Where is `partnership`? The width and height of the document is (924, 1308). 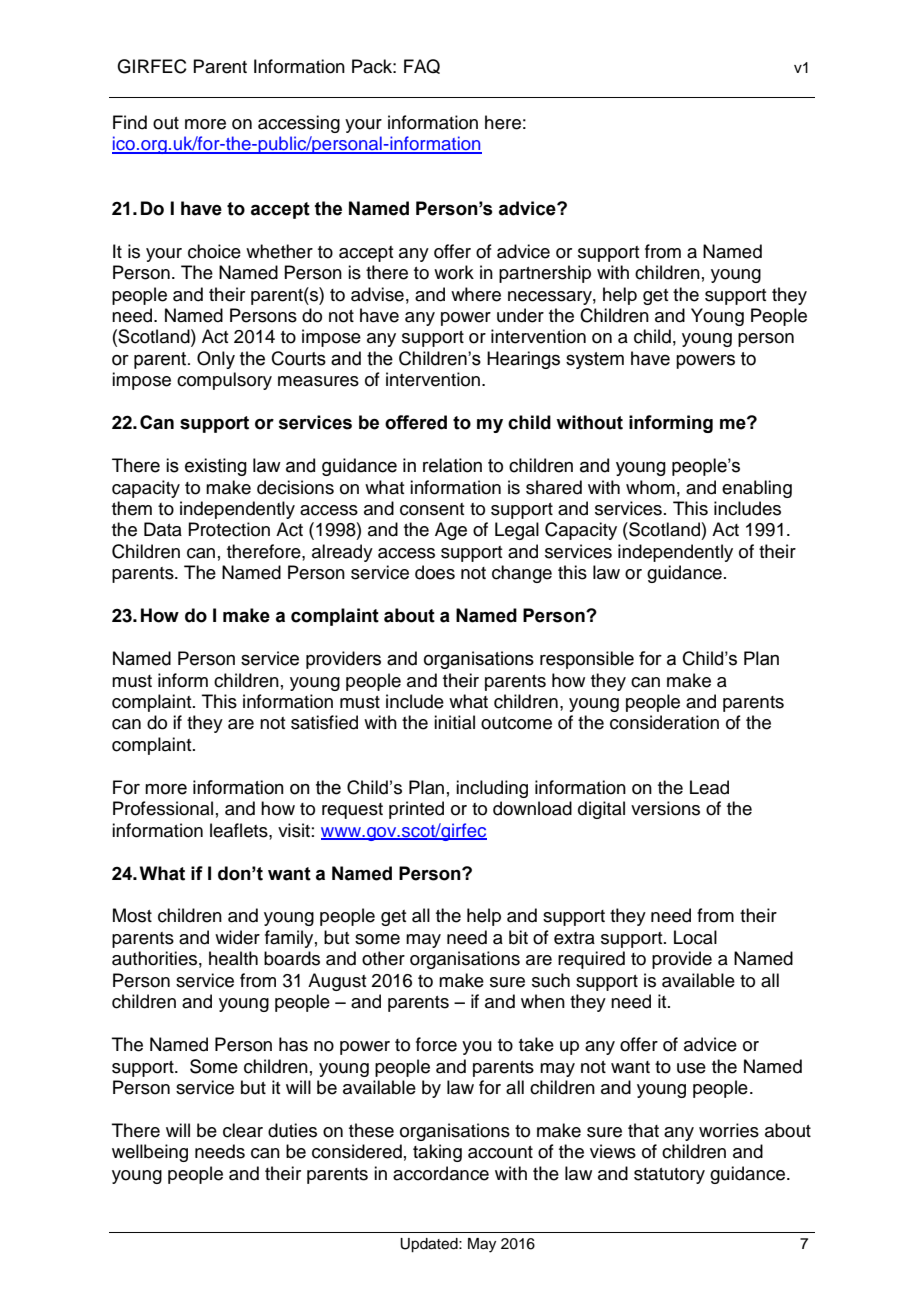
partnership is located at coordinates (545, 274).
